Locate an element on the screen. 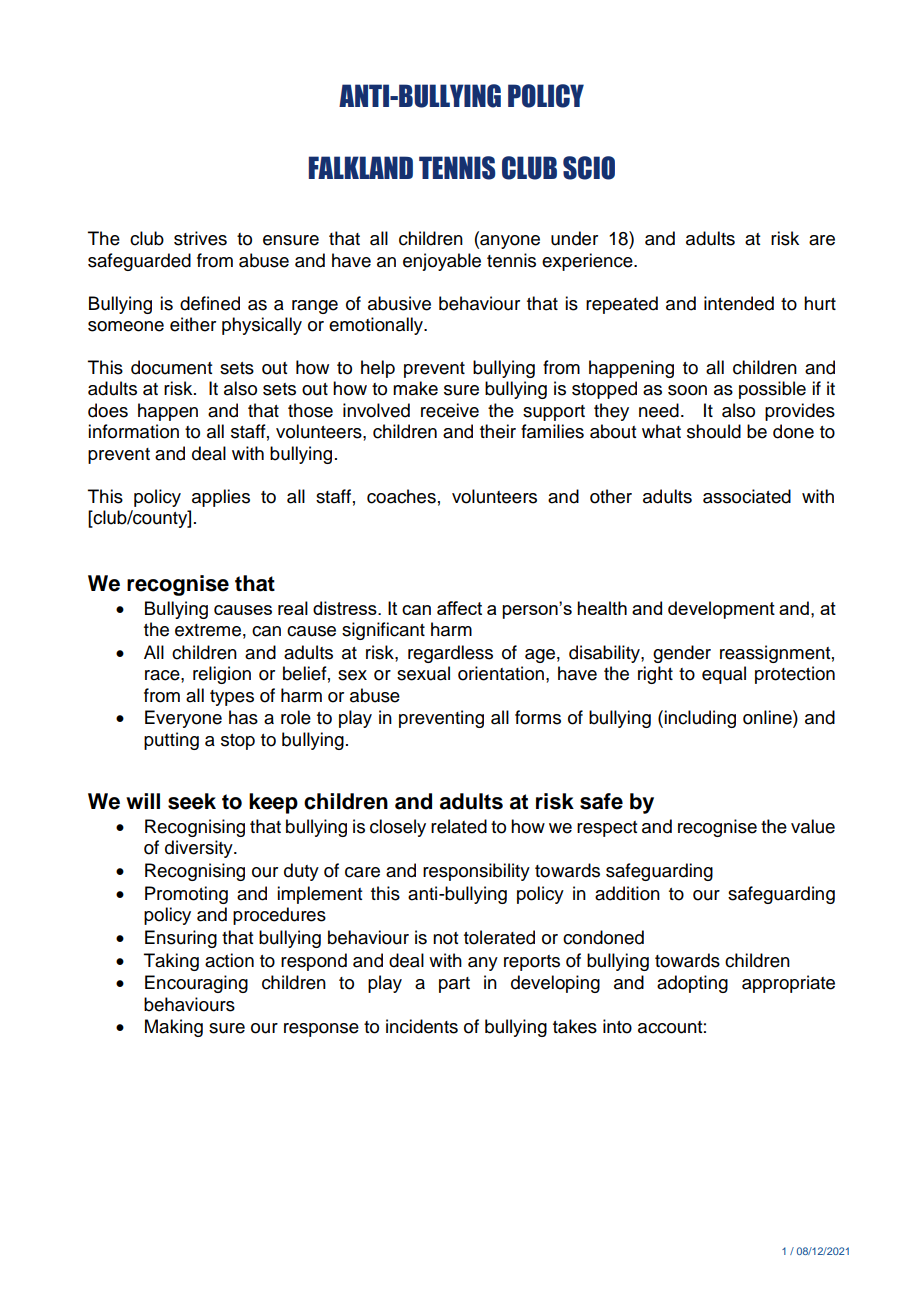  equal is located at coordinates (724, 675).
